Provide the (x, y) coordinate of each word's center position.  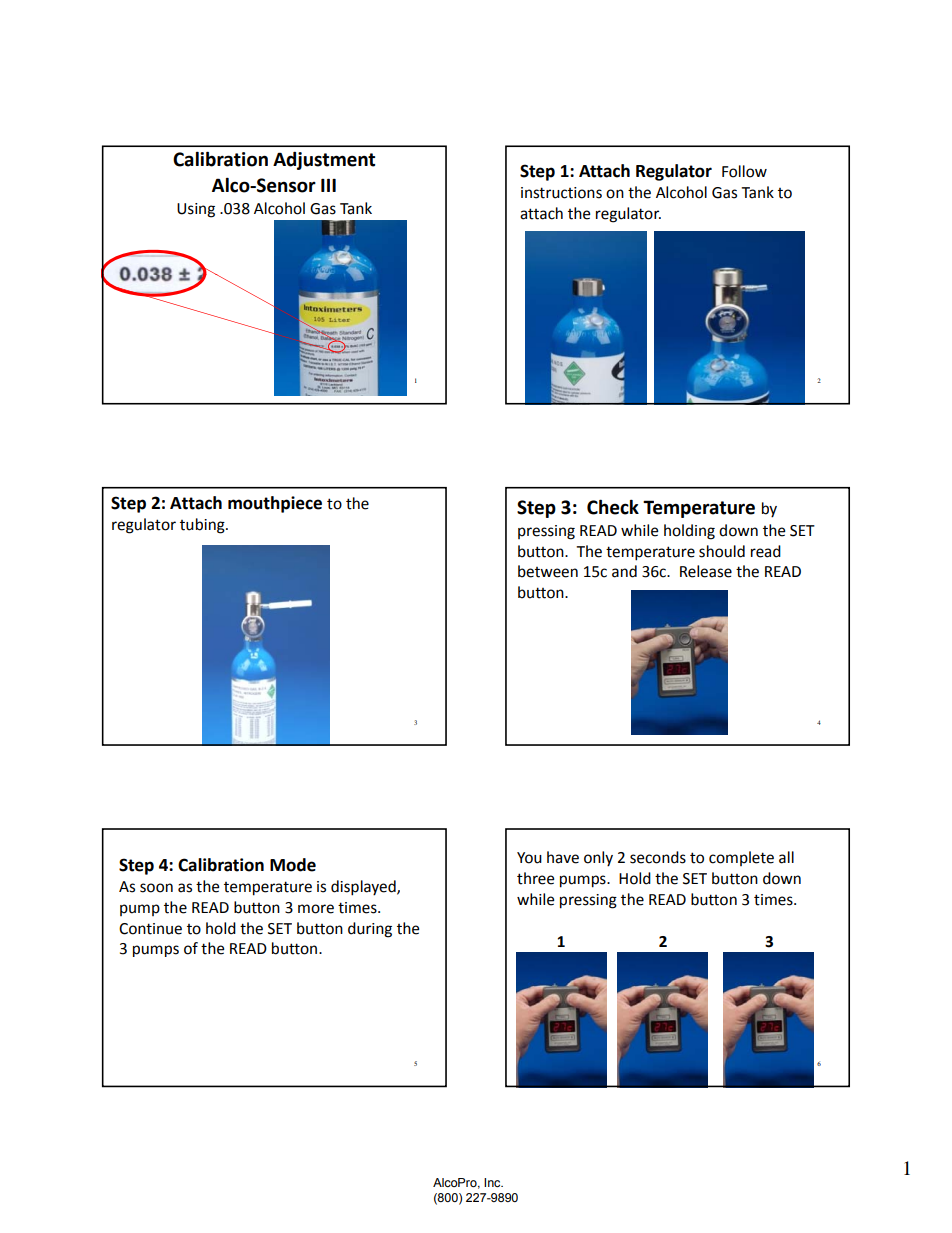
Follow (744, 171)
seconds (658, 857)
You (529, 858)
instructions (561, 193)
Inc (493, 1182)
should (722, 551)
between (548, 571)
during (370, 930)
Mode (293, 865)
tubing (203, 526)
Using (196, 210)
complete (741, 858)
